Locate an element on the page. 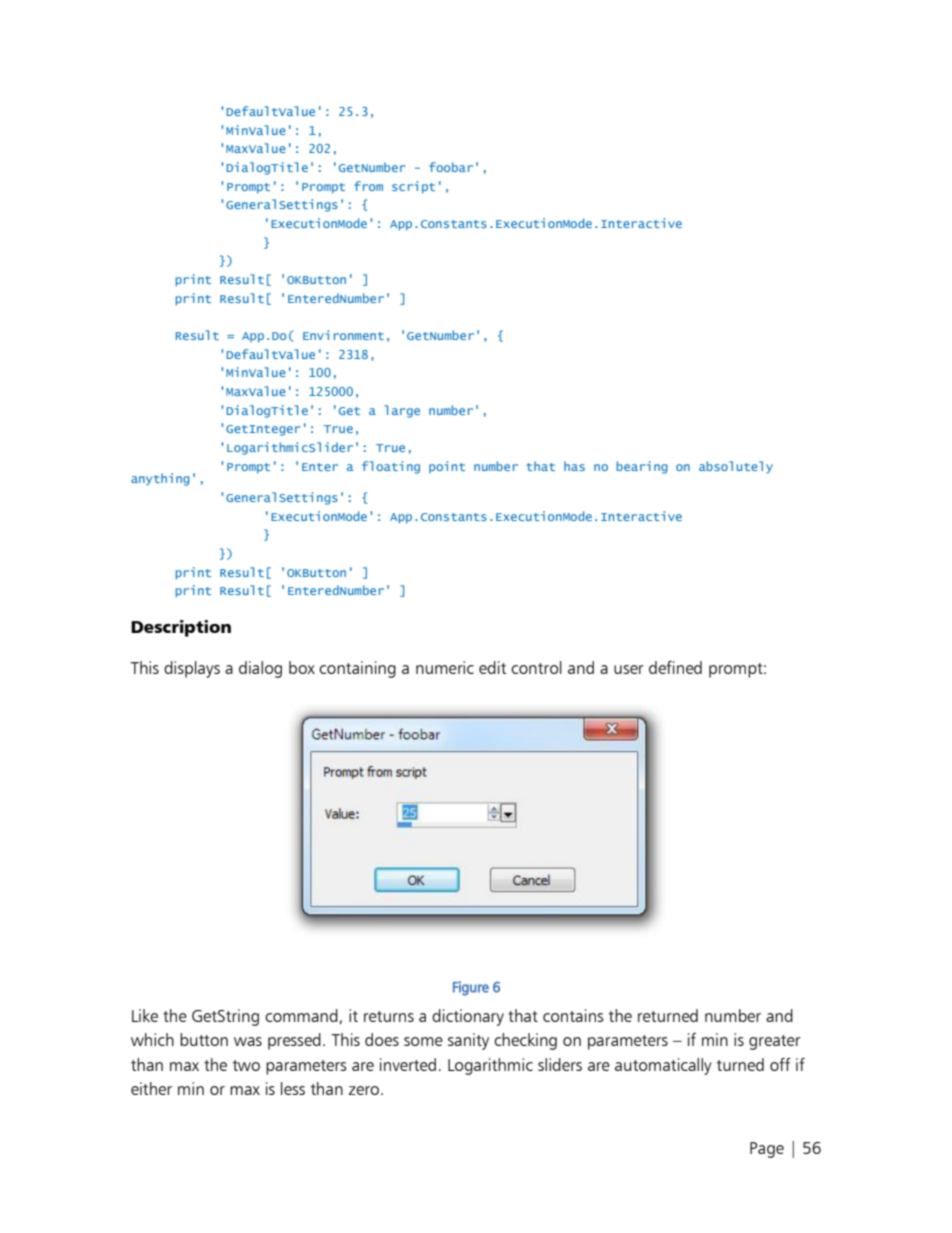 This image has width=952, height=1233. inverted is located at coordinates (408, 1064).
